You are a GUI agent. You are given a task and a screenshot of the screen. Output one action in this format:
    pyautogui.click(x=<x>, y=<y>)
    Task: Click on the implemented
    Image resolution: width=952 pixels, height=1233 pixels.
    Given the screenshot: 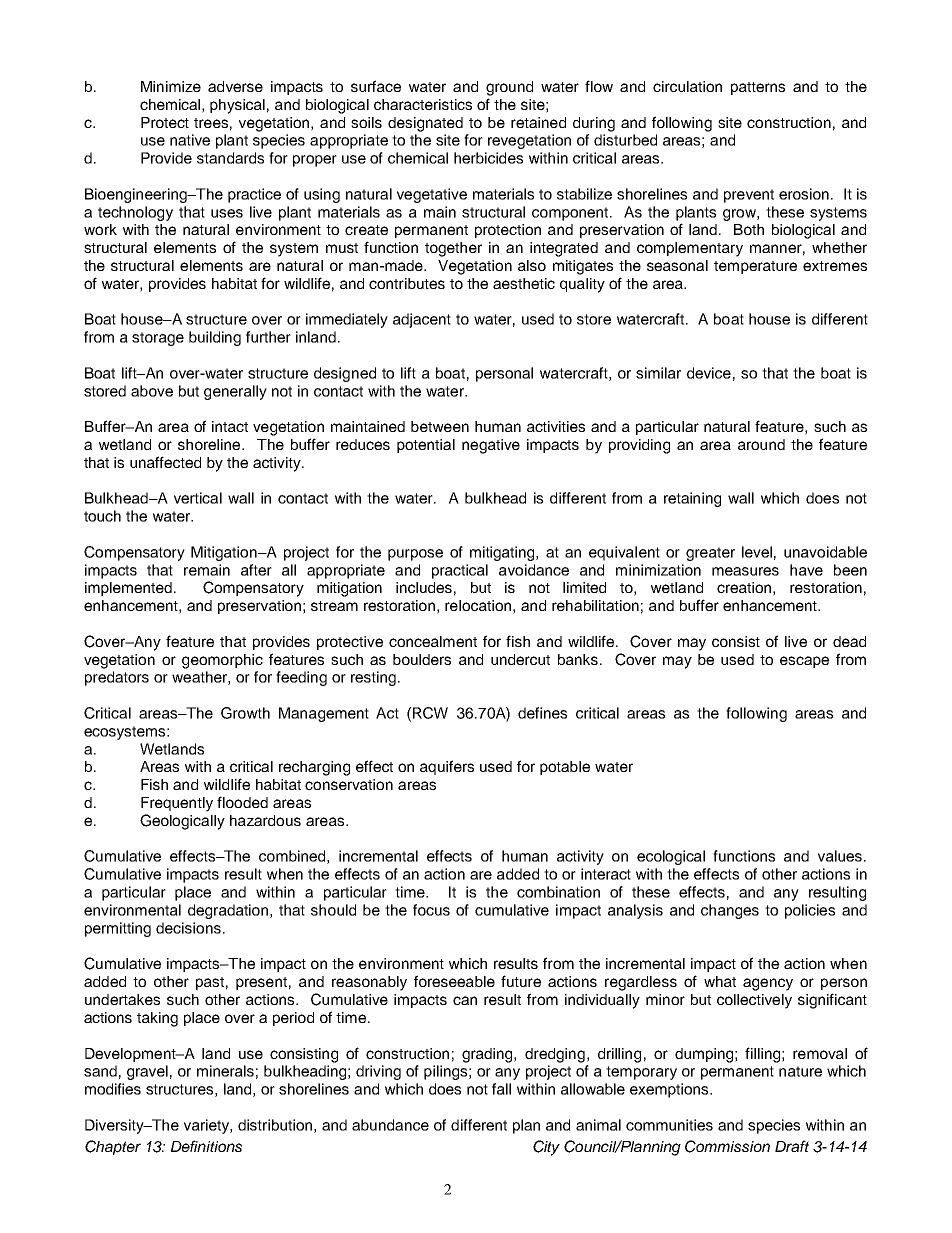 What is the action you would take?
    pyautogui.click(x=130, y=589)
